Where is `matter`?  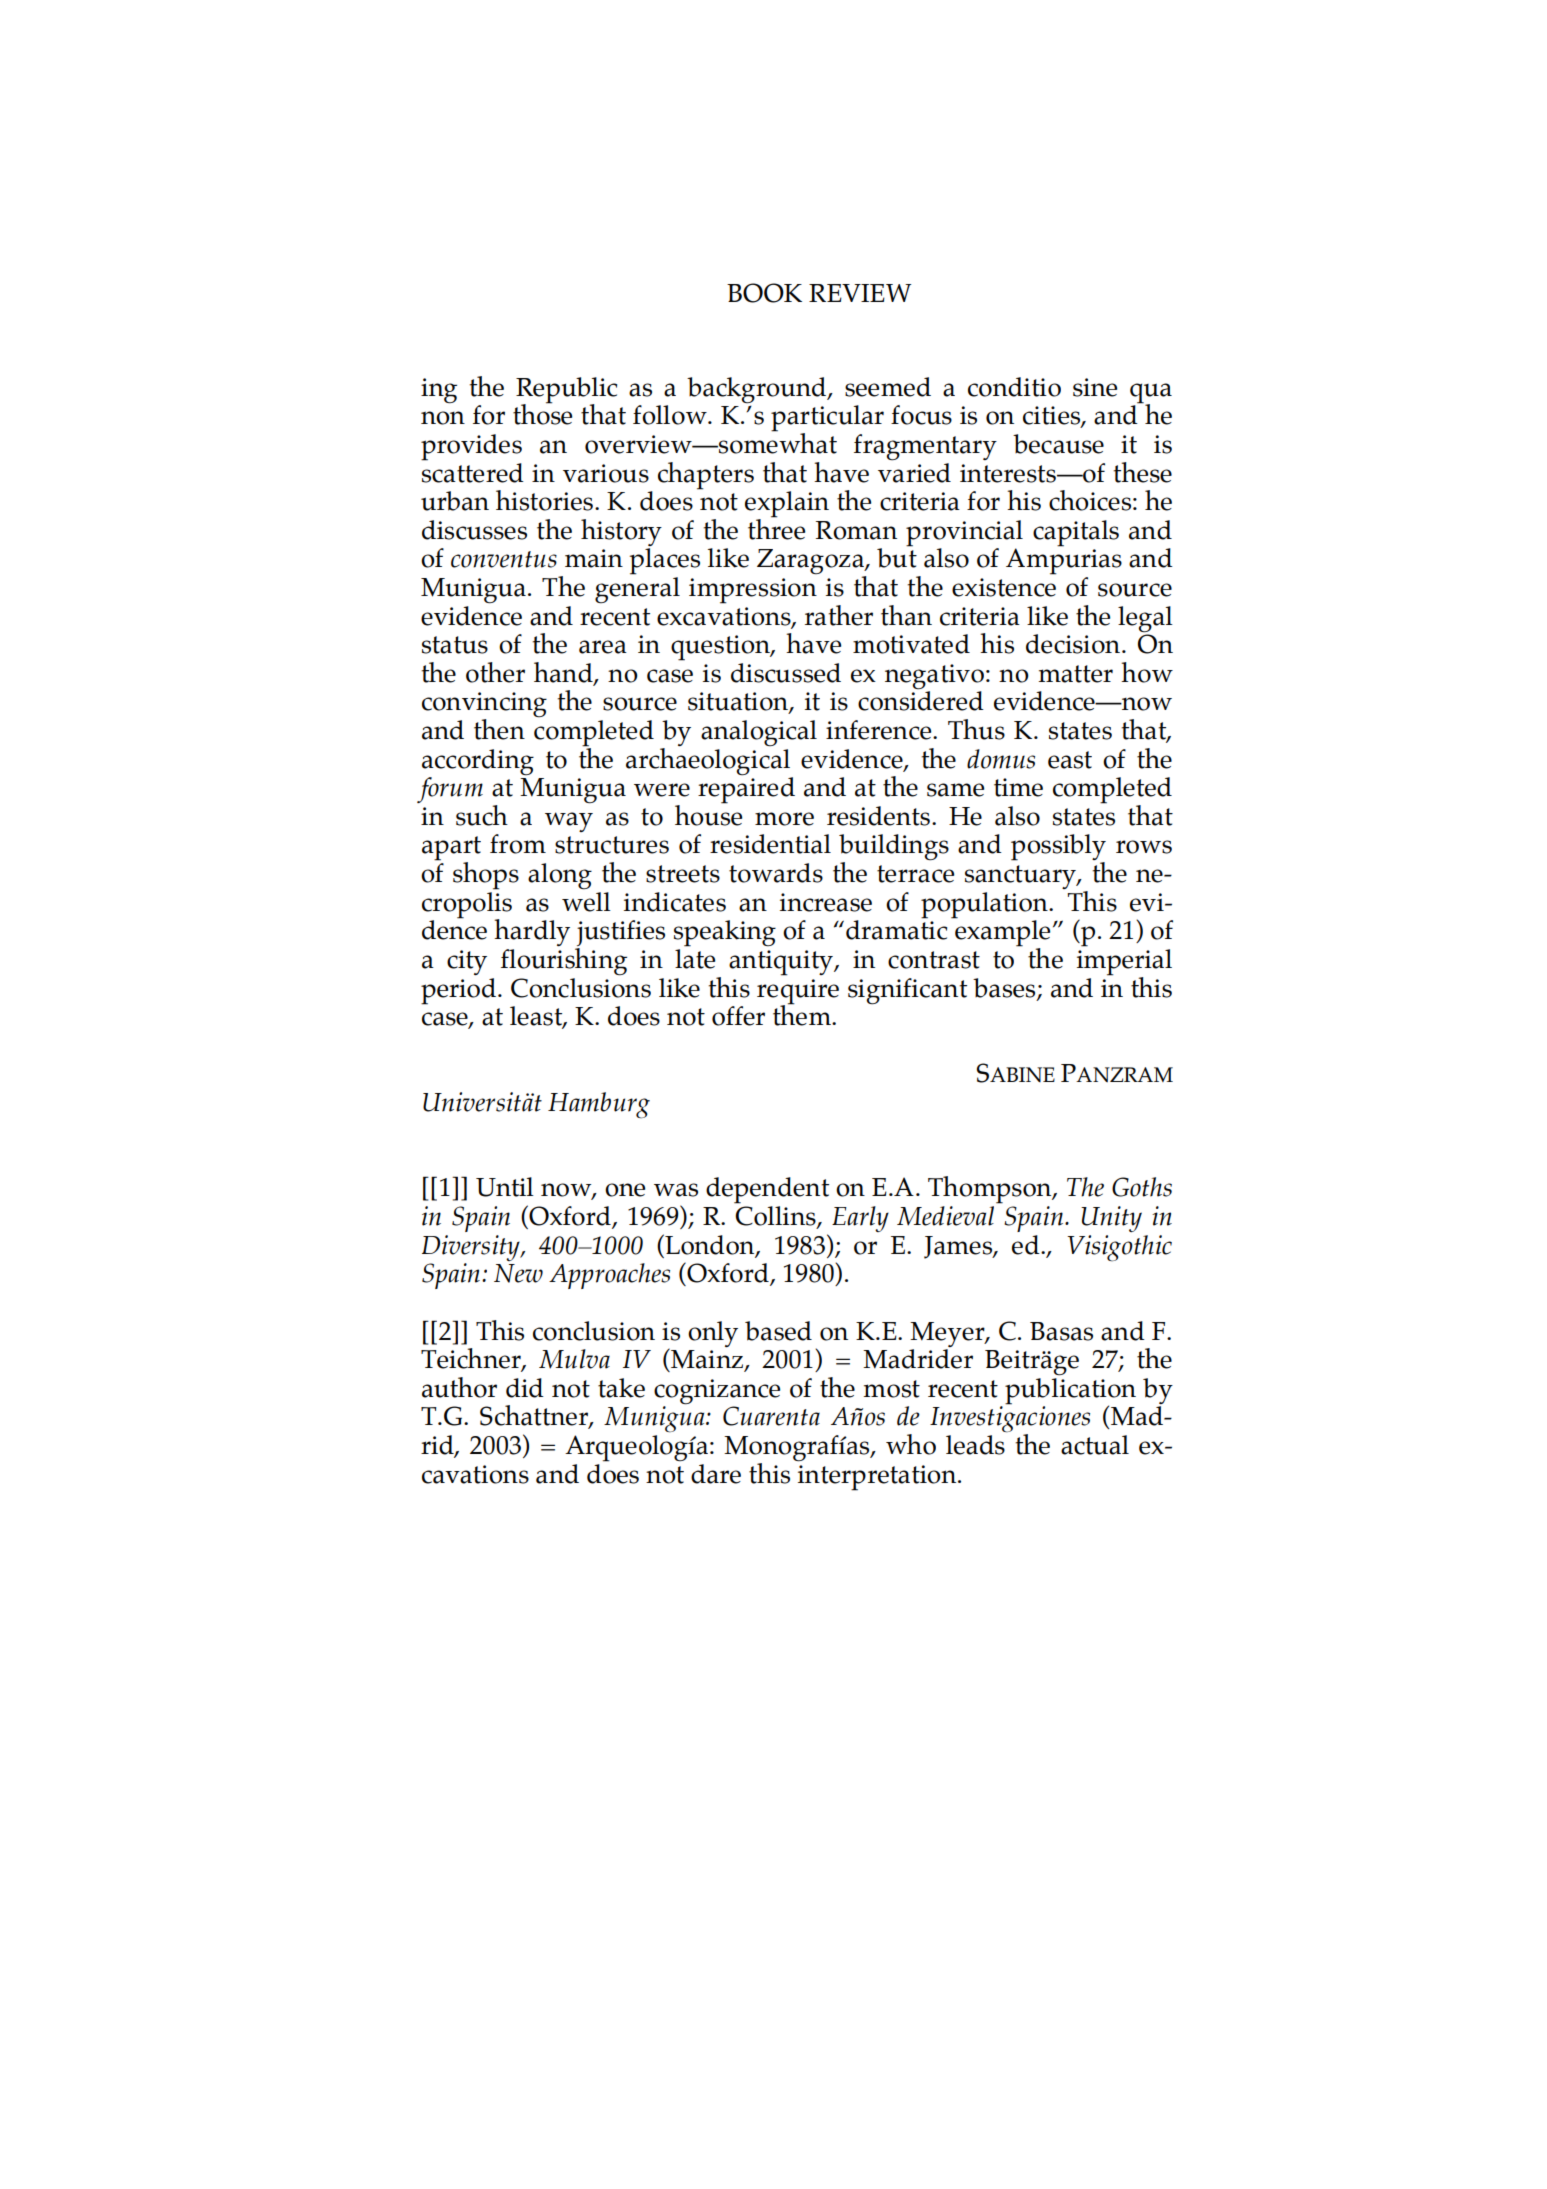
matter is located at coordinates (1075, 674).
